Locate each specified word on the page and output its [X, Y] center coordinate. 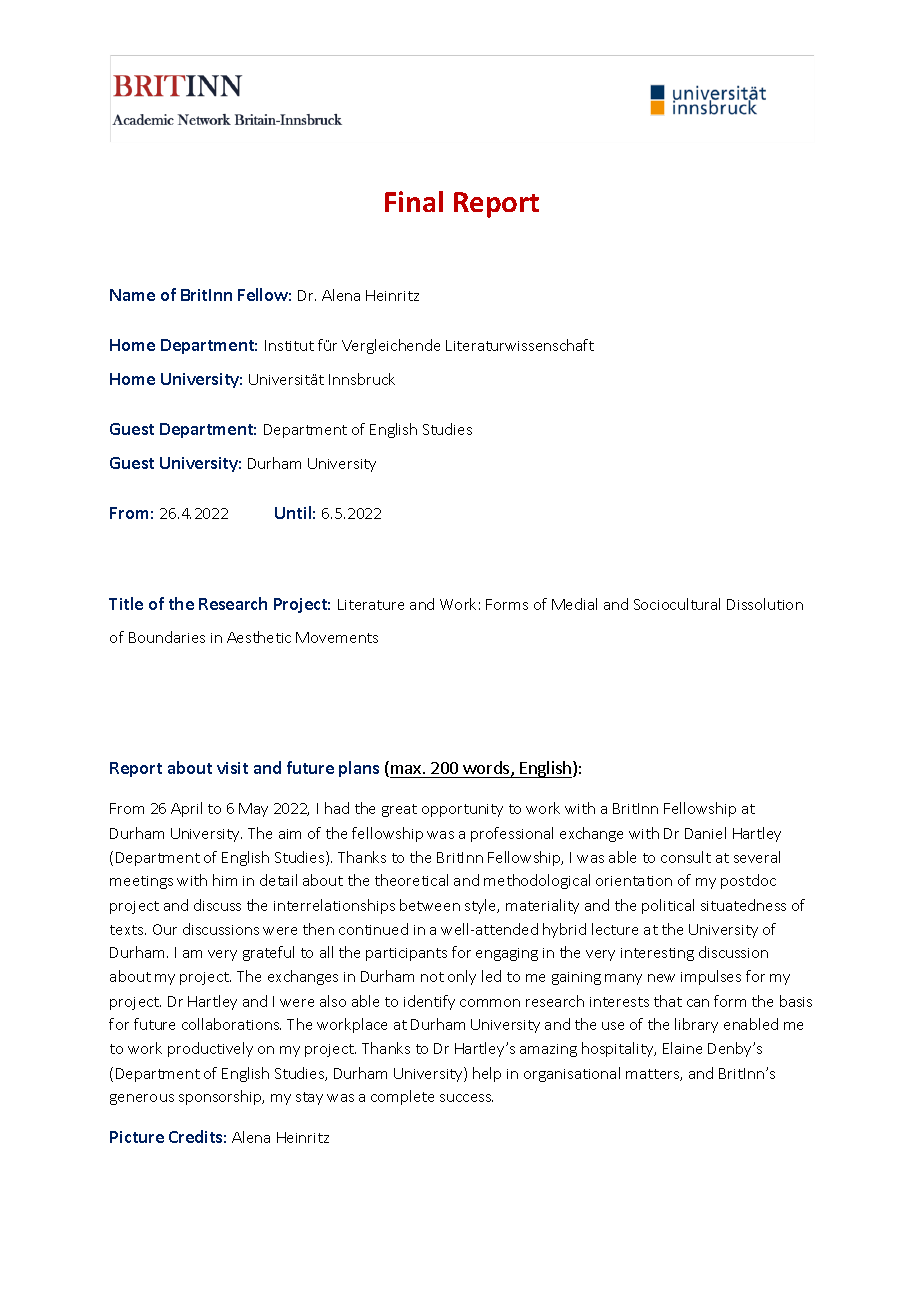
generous [142, 1099]
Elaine [682, 1048]
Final [414, 201]
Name [132, 295]
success [466, 1098]
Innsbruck [362, 379]
